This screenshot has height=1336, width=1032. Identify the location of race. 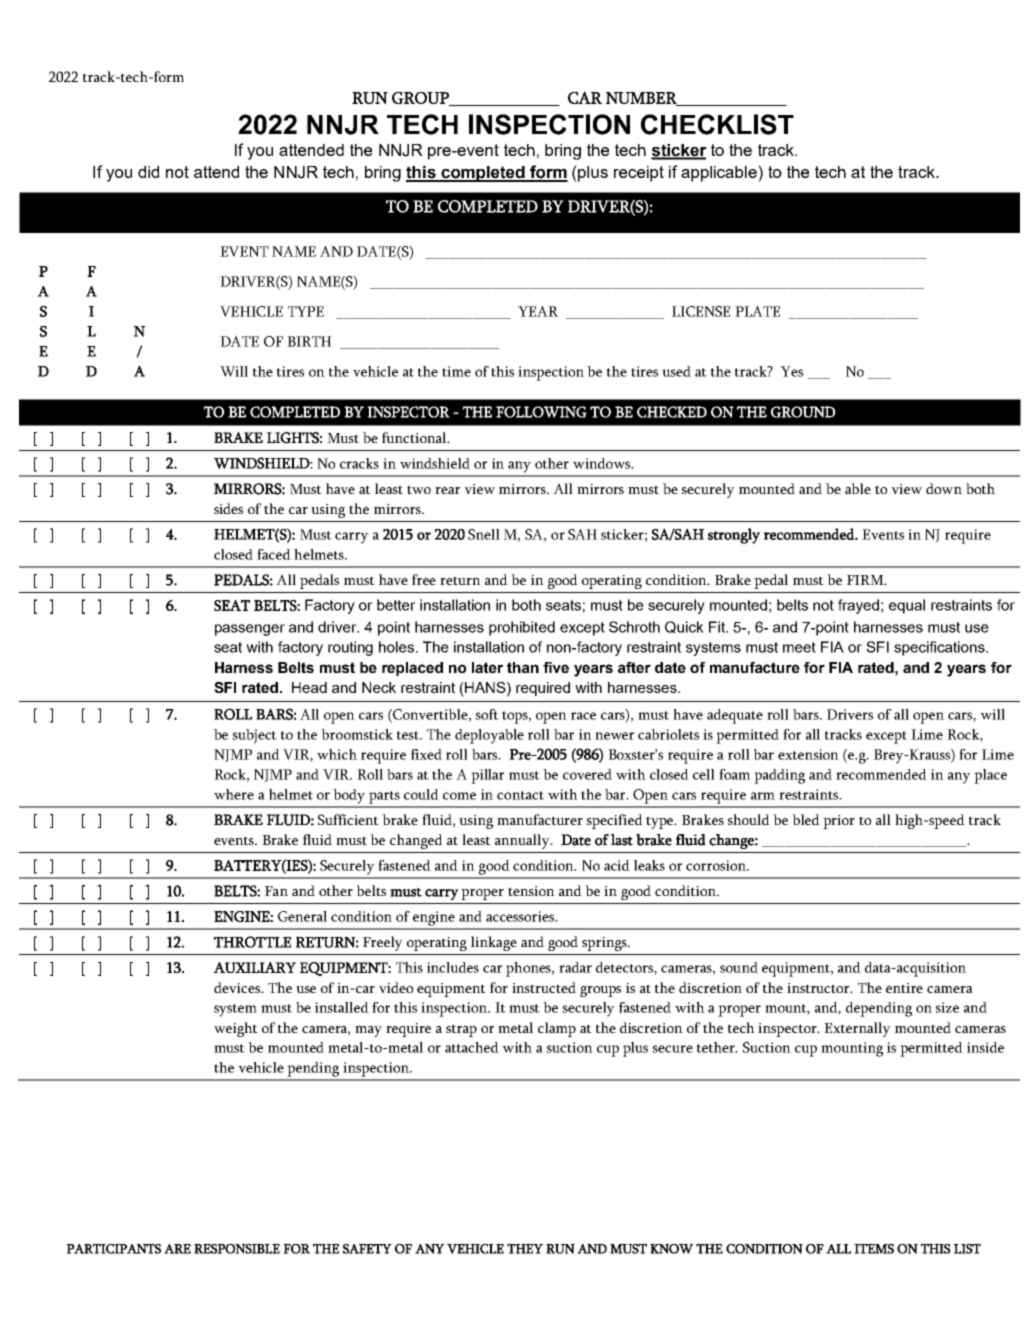
(583, 716).
